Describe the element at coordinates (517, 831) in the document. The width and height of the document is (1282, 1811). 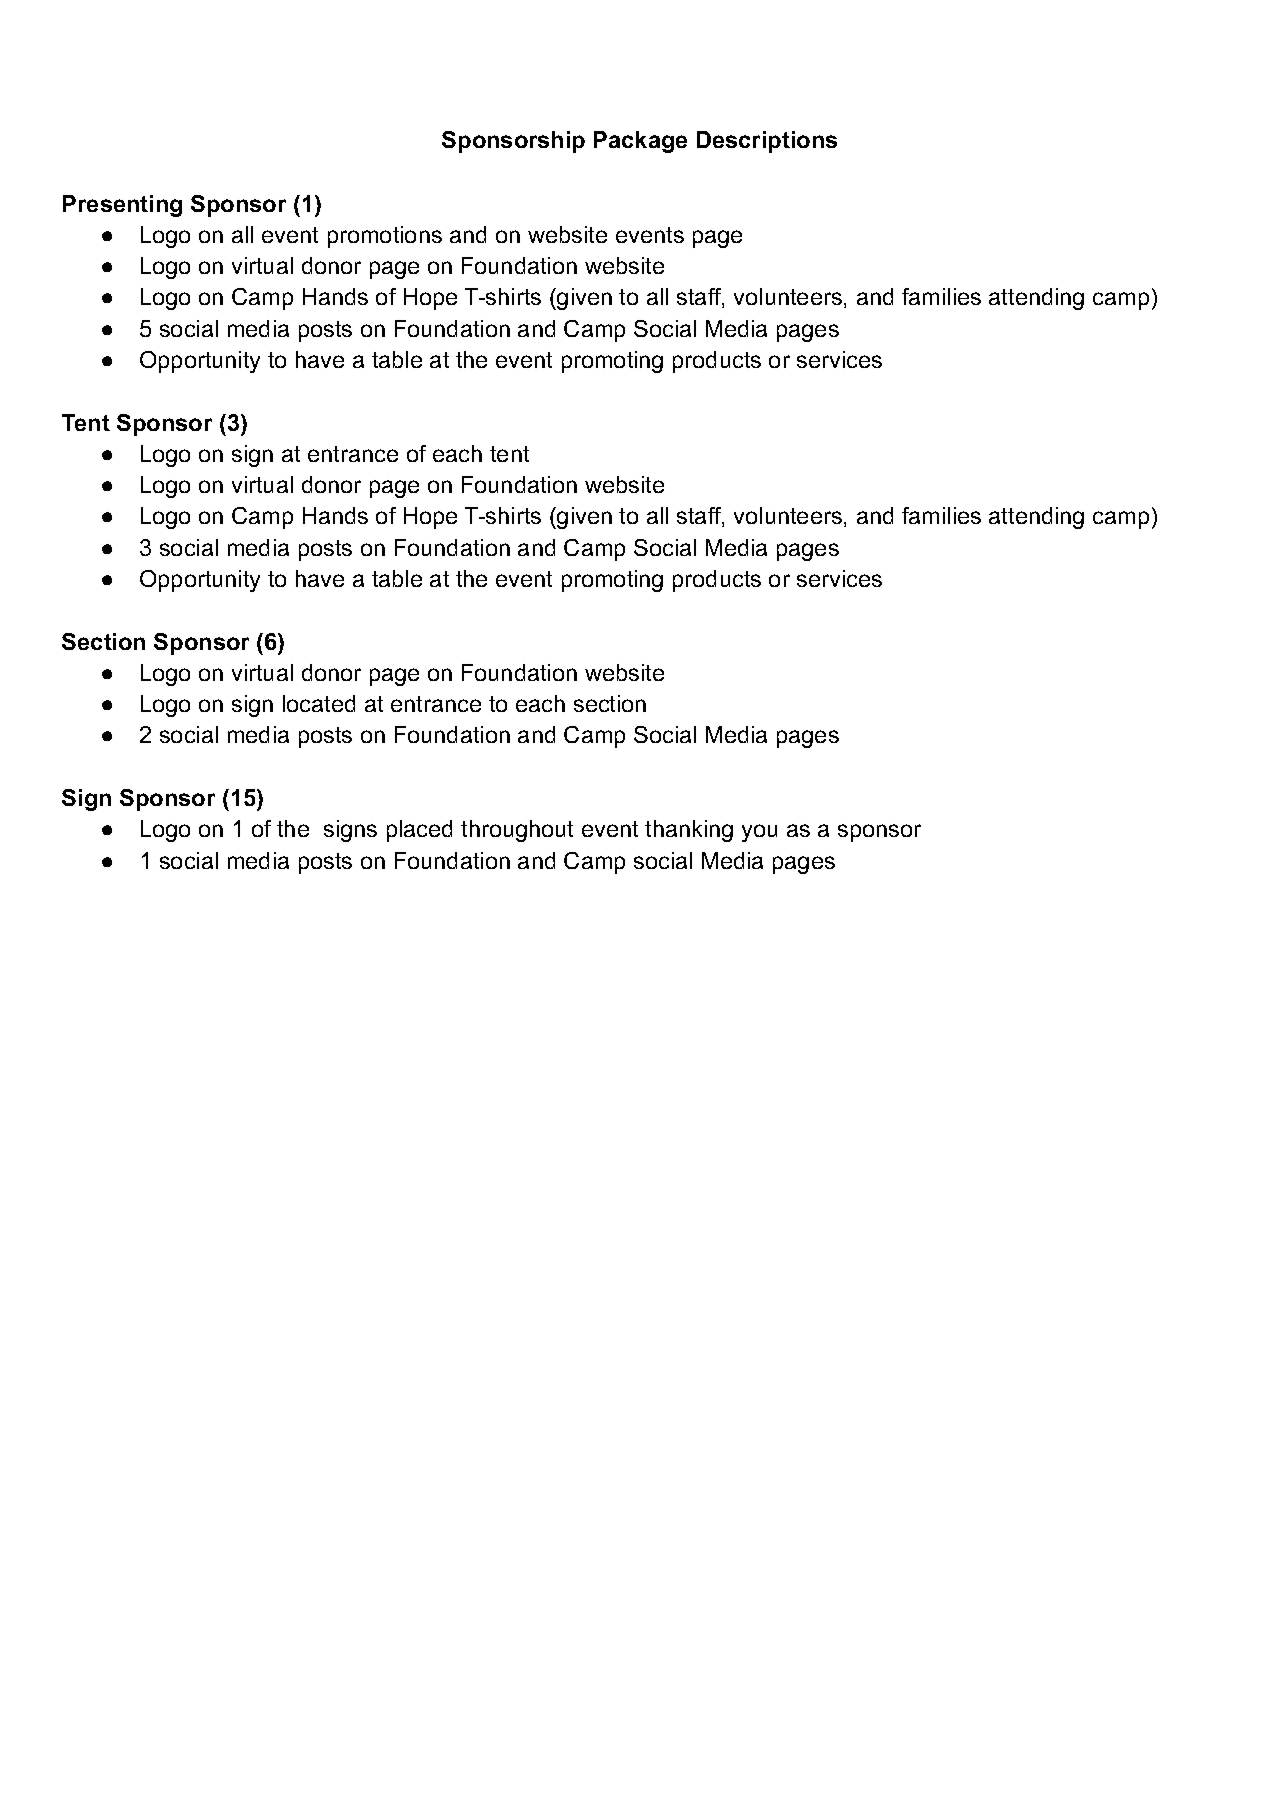
I see `throughout` at that location.
